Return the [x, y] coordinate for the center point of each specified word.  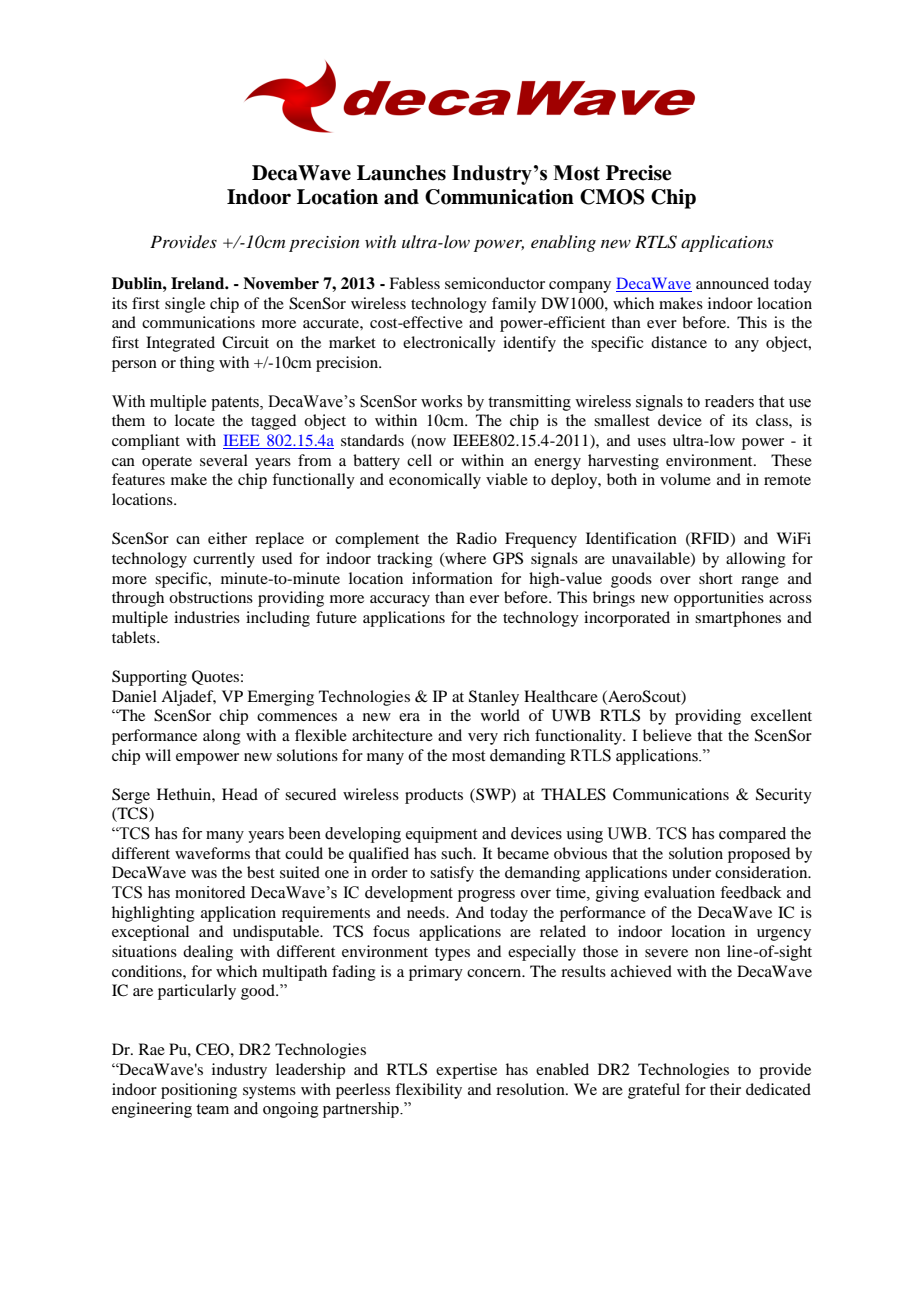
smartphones [738, 619]
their [725, 1089]
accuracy [400, 601]
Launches [401, 173]
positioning [199, 1091]
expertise [466, 1071]
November [281, 283]
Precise [638, 173]
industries [207, 617]
